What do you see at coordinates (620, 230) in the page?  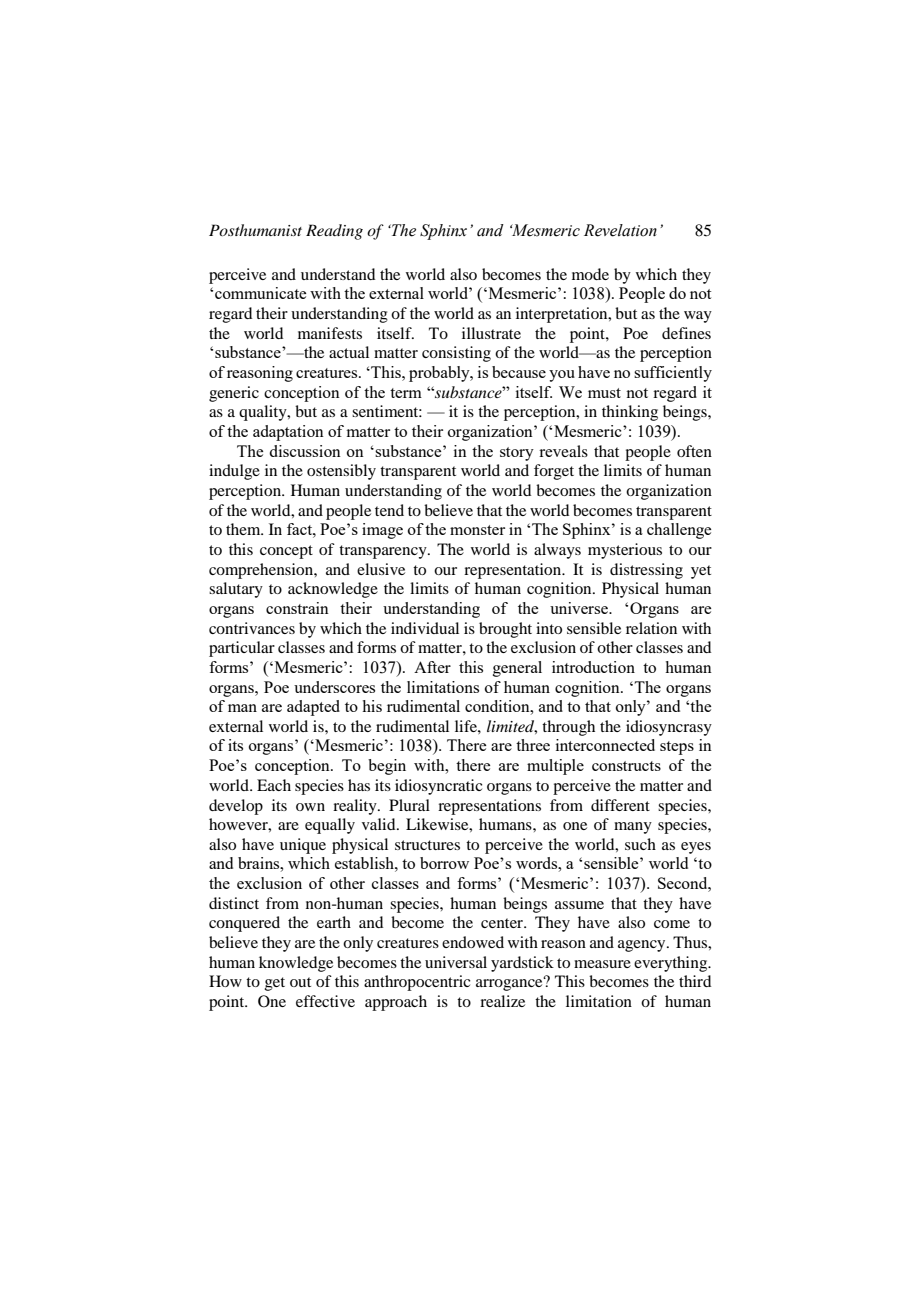 I see `Revelation` at bounding box center [620, 230].
